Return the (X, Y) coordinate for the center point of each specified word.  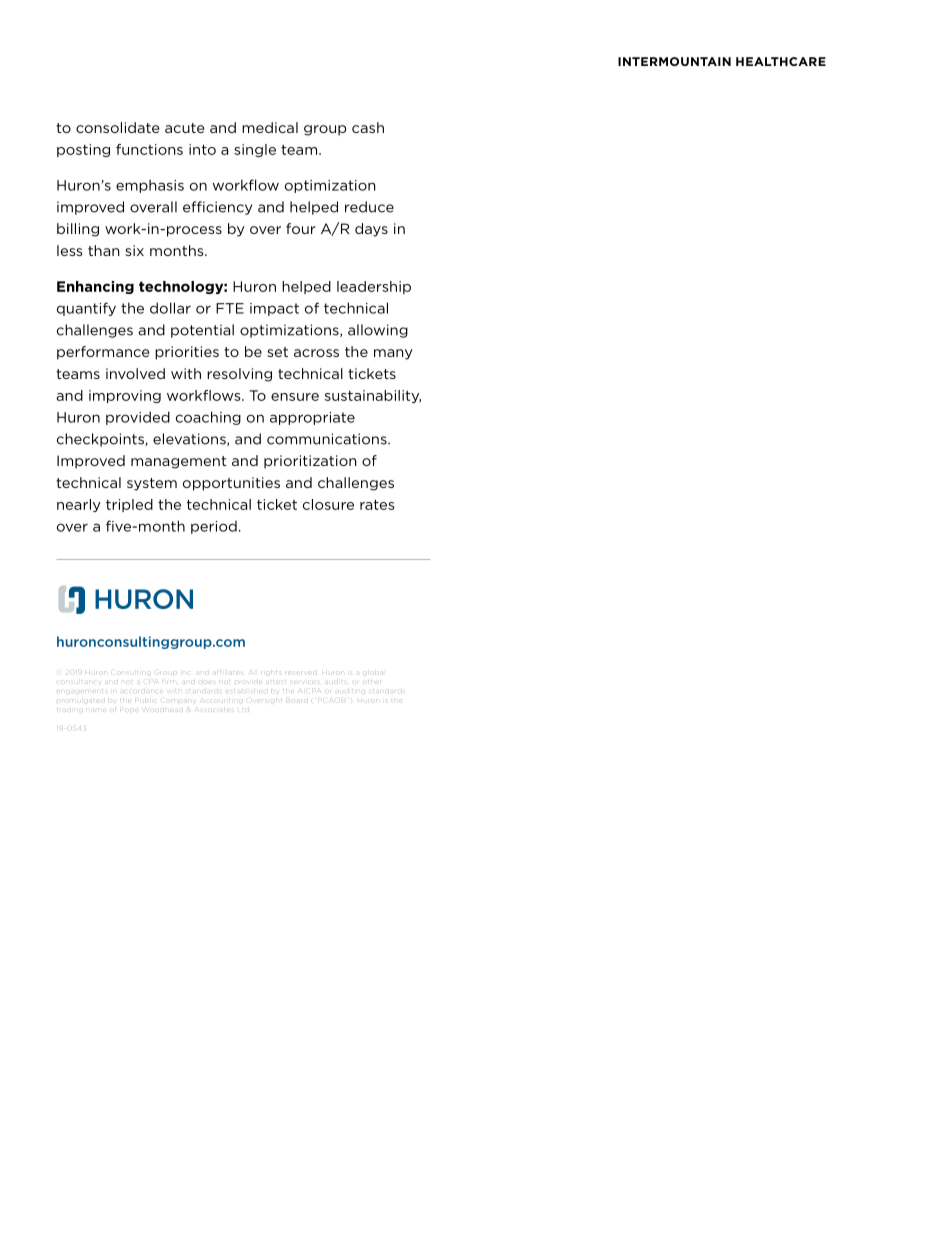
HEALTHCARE (781, 61)
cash (368, 127)
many (393, 354)
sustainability (373, 396)
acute (184, 128)
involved (135, 373)
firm (170, 681)
